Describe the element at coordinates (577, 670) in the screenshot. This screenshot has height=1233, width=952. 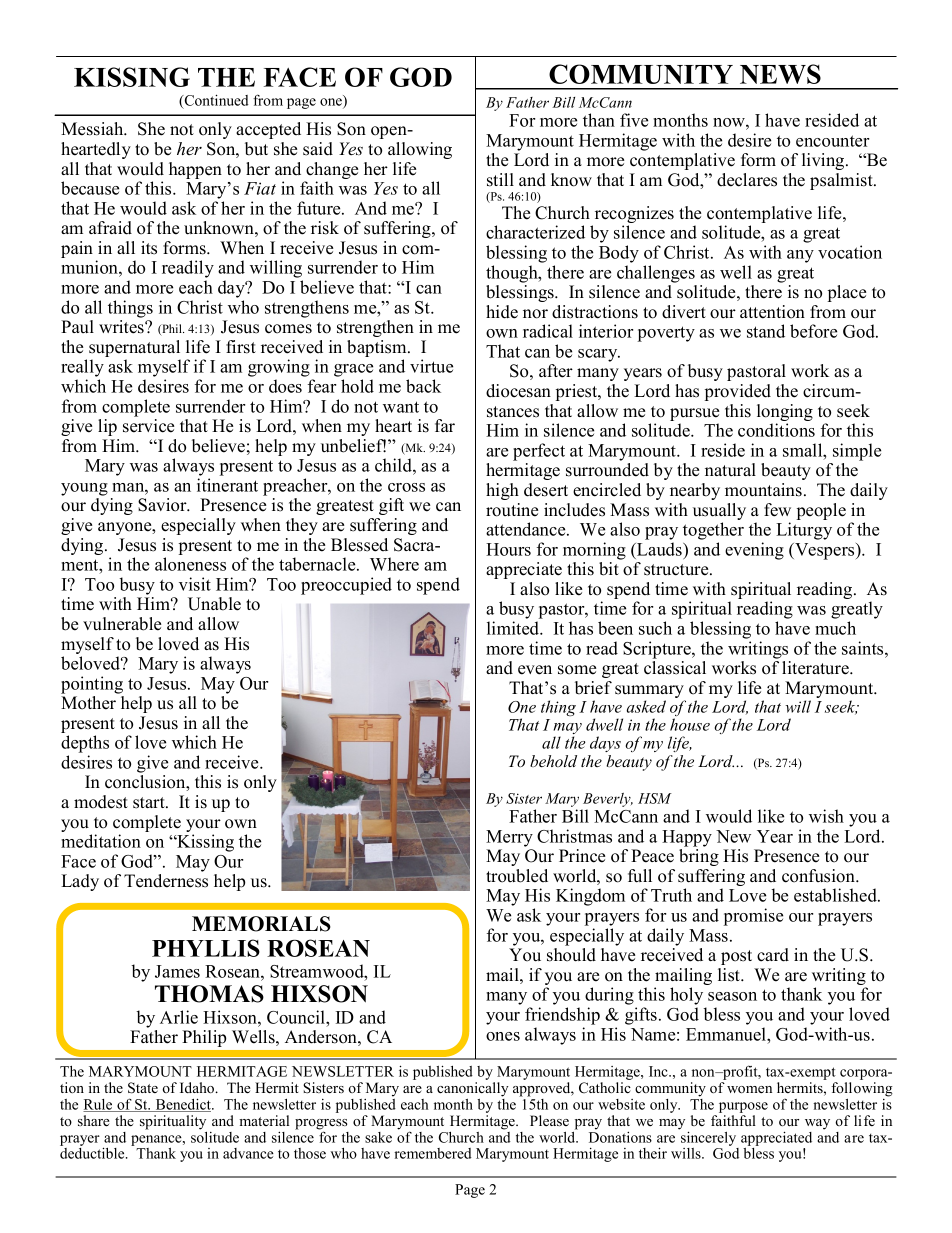
I see `some` at that location.
